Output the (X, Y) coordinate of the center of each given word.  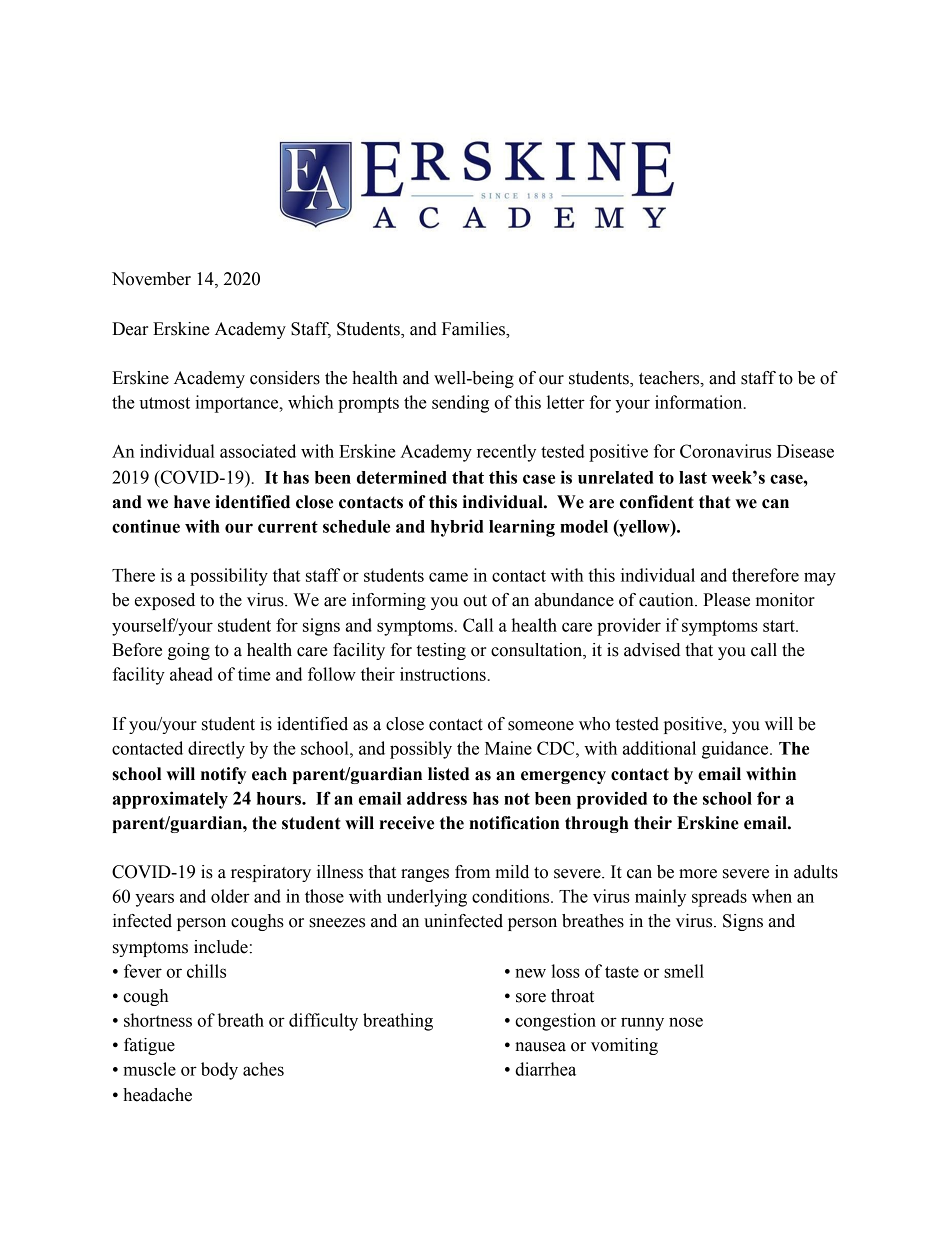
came (448, 577)
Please (726, 600)
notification (514, 823)
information (700, 402)
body (219, 1071)
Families (474, 329)
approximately (170, 800)
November (151, 279)
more (698, 874)
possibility (229, 577)
